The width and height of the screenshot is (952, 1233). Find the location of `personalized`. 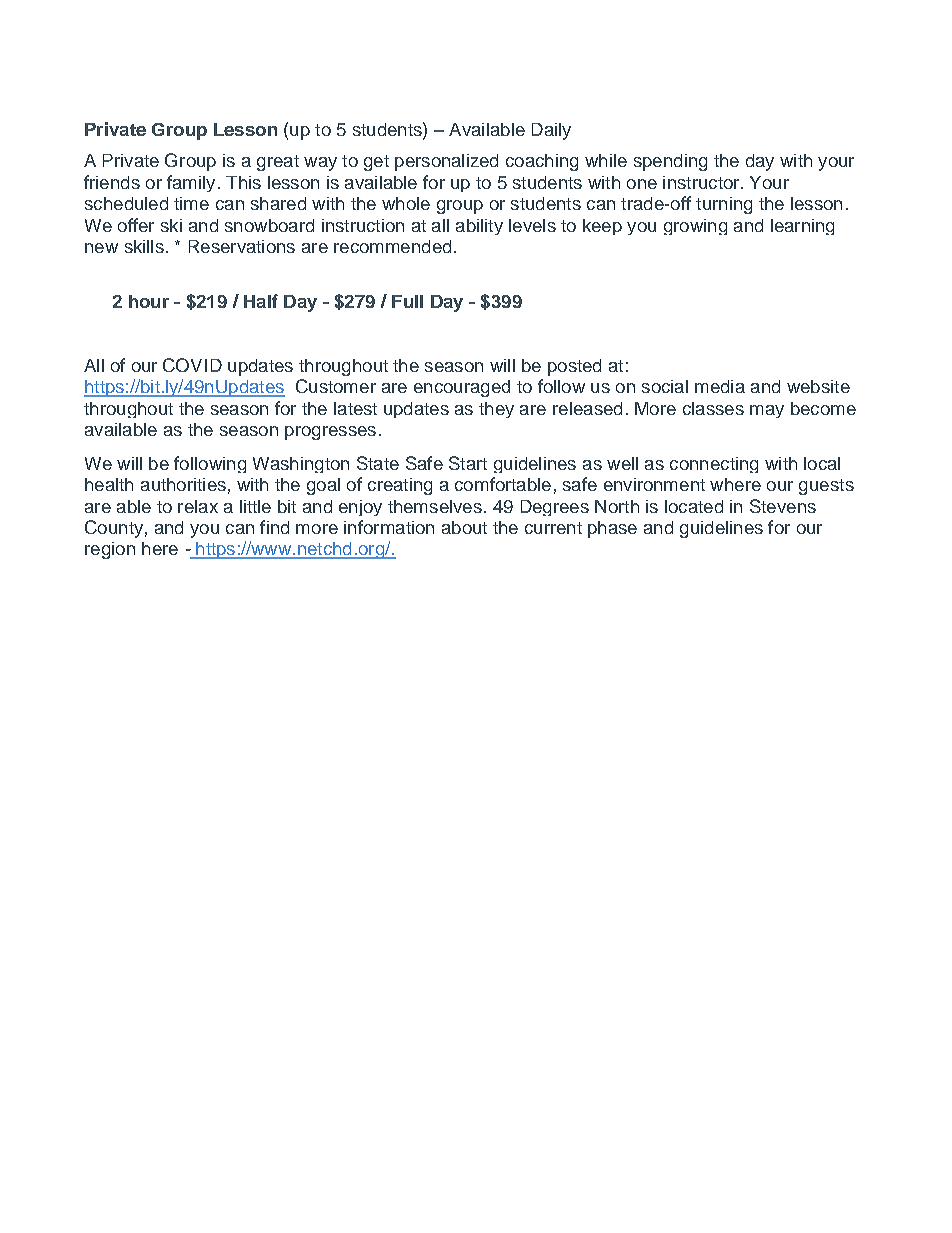

personalized is located at coordinates (446, 162).
